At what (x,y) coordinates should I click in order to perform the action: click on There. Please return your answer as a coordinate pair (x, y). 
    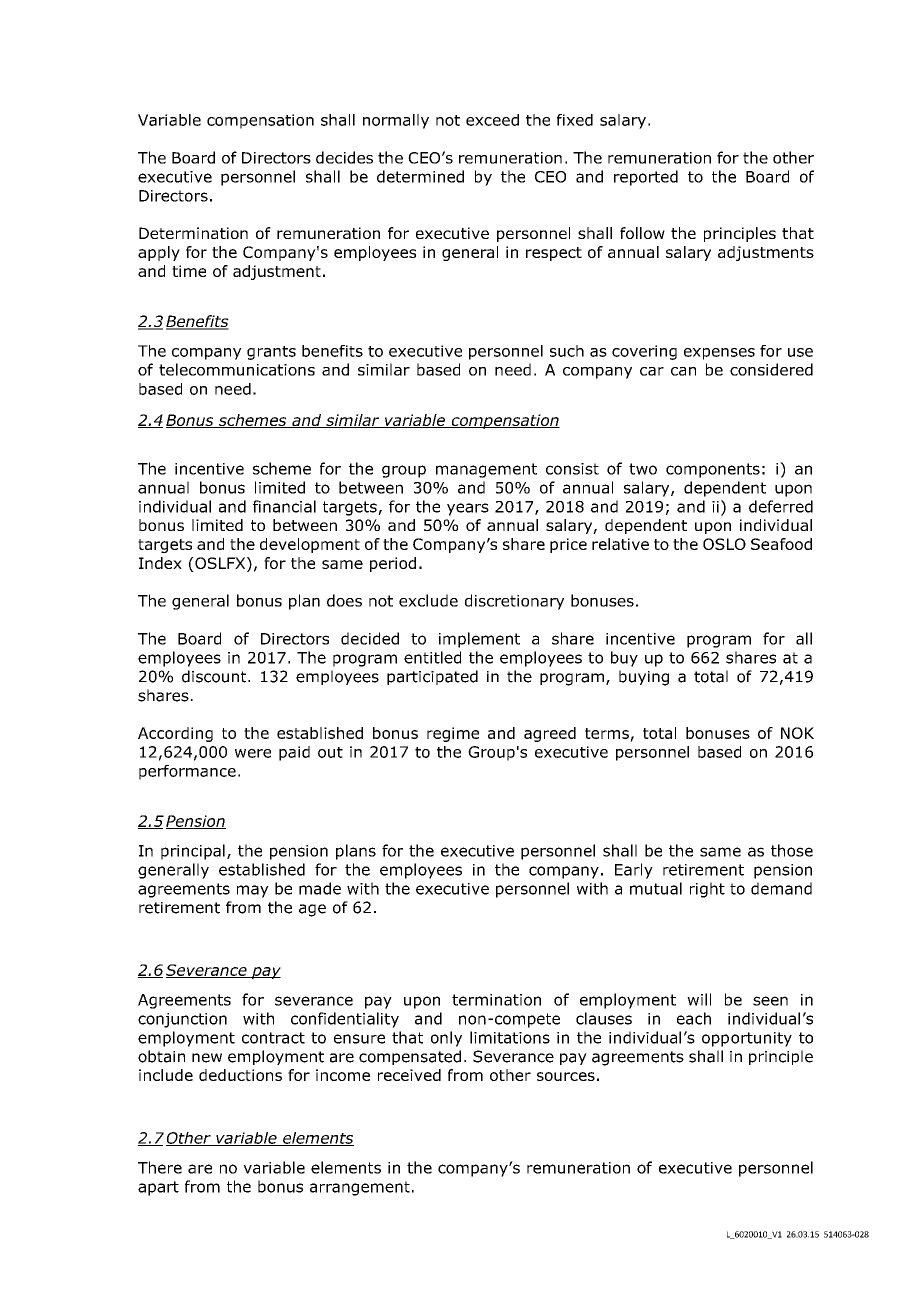
    Looking at the image, I should click on (160, 1167).
